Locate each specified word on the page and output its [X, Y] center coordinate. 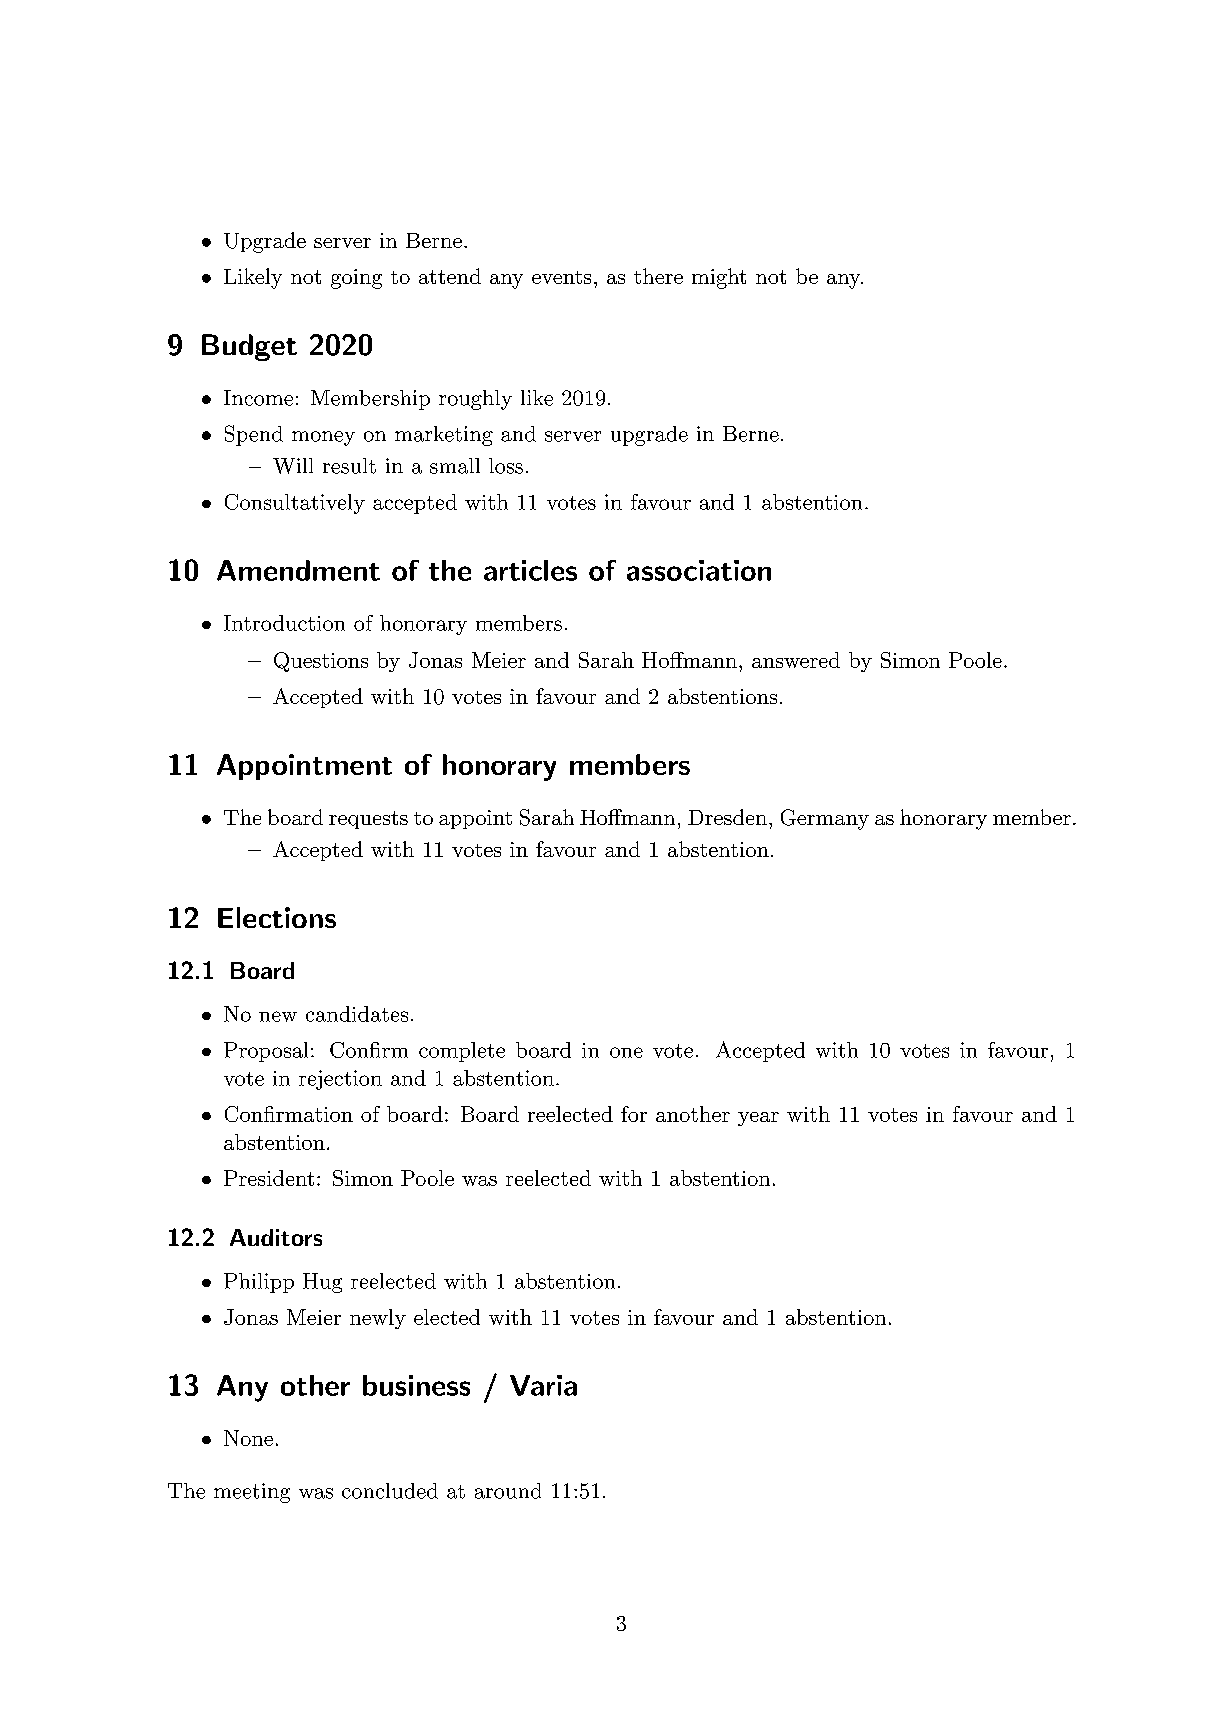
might [719, 278]
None [248, 1438]
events [561, 277]
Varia [543, 1385]
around [508, 1491]
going [356, 279]
